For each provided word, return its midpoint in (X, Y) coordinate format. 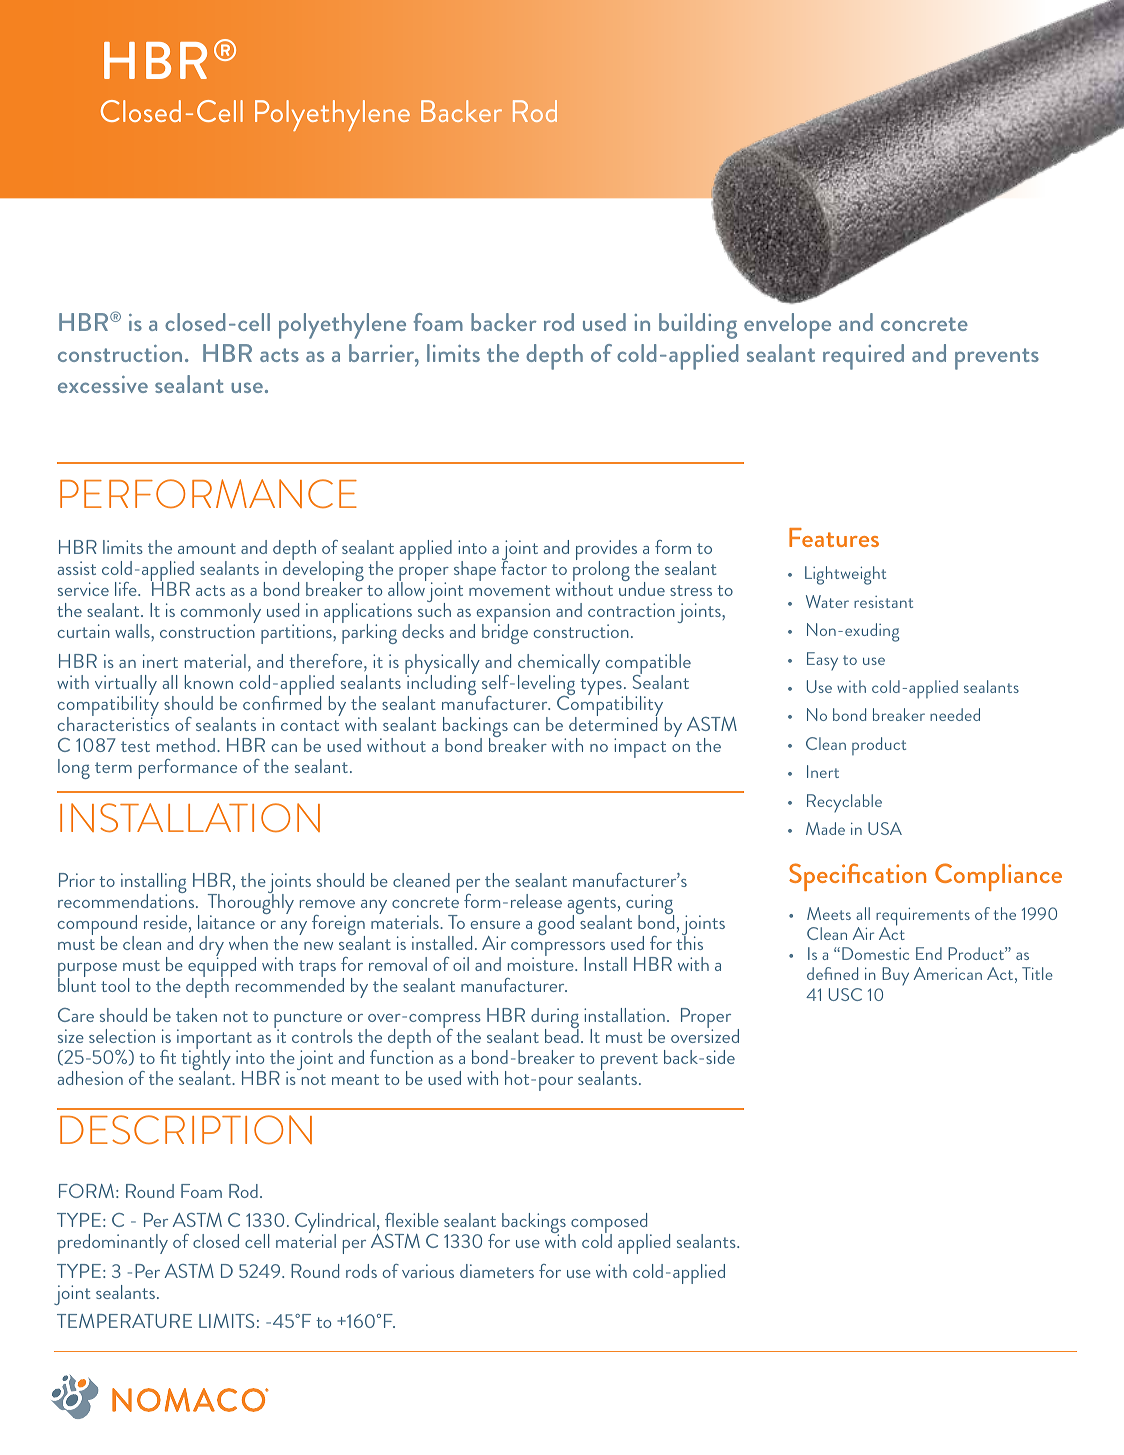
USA (885, 828)
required (863, 357)
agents (593, 907)
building (698, 326)
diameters (497, 1271)
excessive (103, 384)
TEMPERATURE (124, 1321)
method (186, 745)
